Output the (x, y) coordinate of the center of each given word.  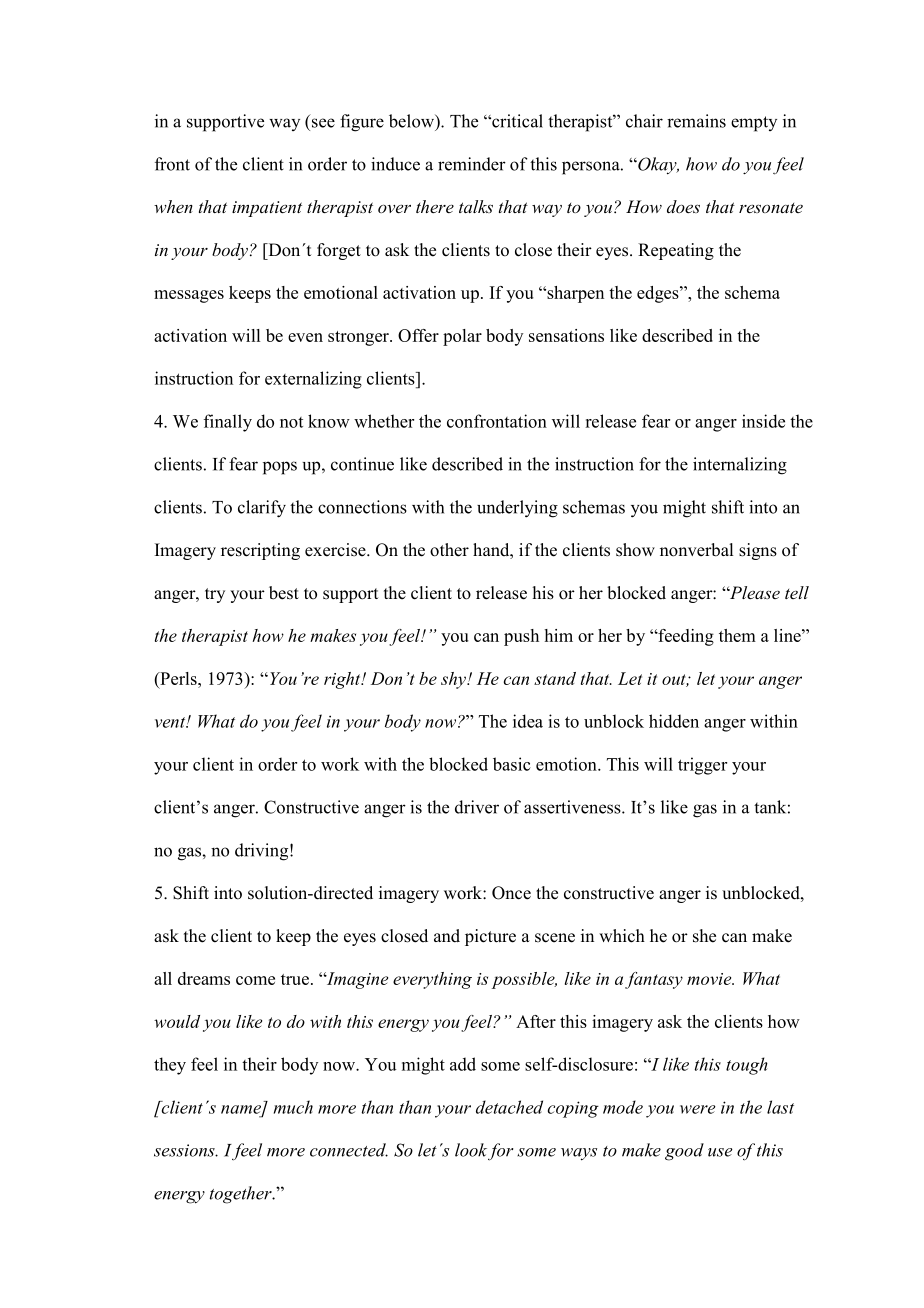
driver (477, 807)
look (471, 1150)
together (242, 1195)
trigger (702, 766)
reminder (472, 164)
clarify (262, 509)
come (255, 980)
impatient (267, 209)
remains (696, 121)
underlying (517, 509)
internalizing (740, 466)
